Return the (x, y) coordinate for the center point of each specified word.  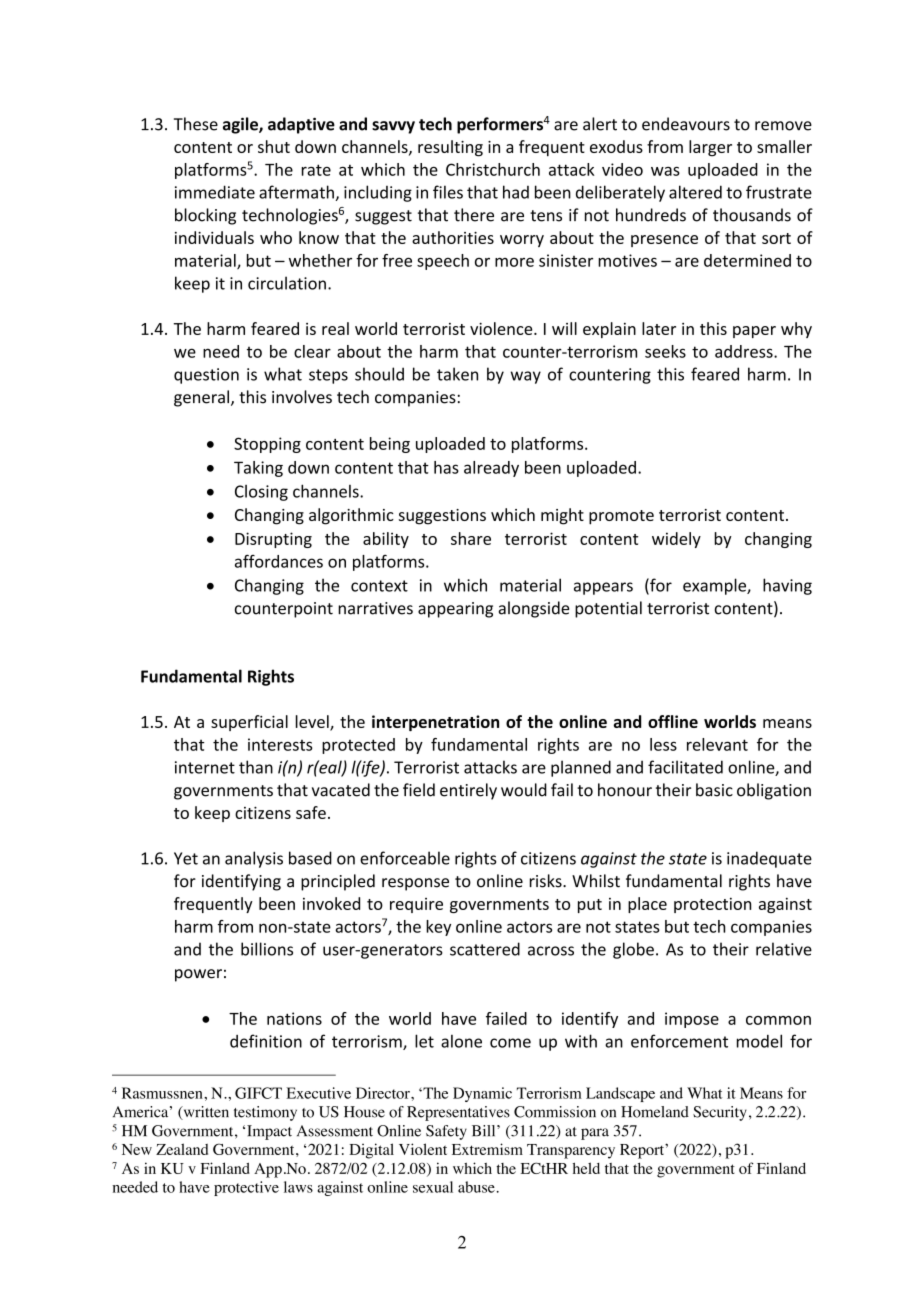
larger (710, 148)
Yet (186, 858)
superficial (249, 723)
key (438, 928)
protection (712, 905)
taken (457, 374)
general (201, 398)
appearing (455, 610)
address (745, 351)
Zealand (182, 1149)
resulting (450, 148)
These (196, 124)
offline (673, 721)
